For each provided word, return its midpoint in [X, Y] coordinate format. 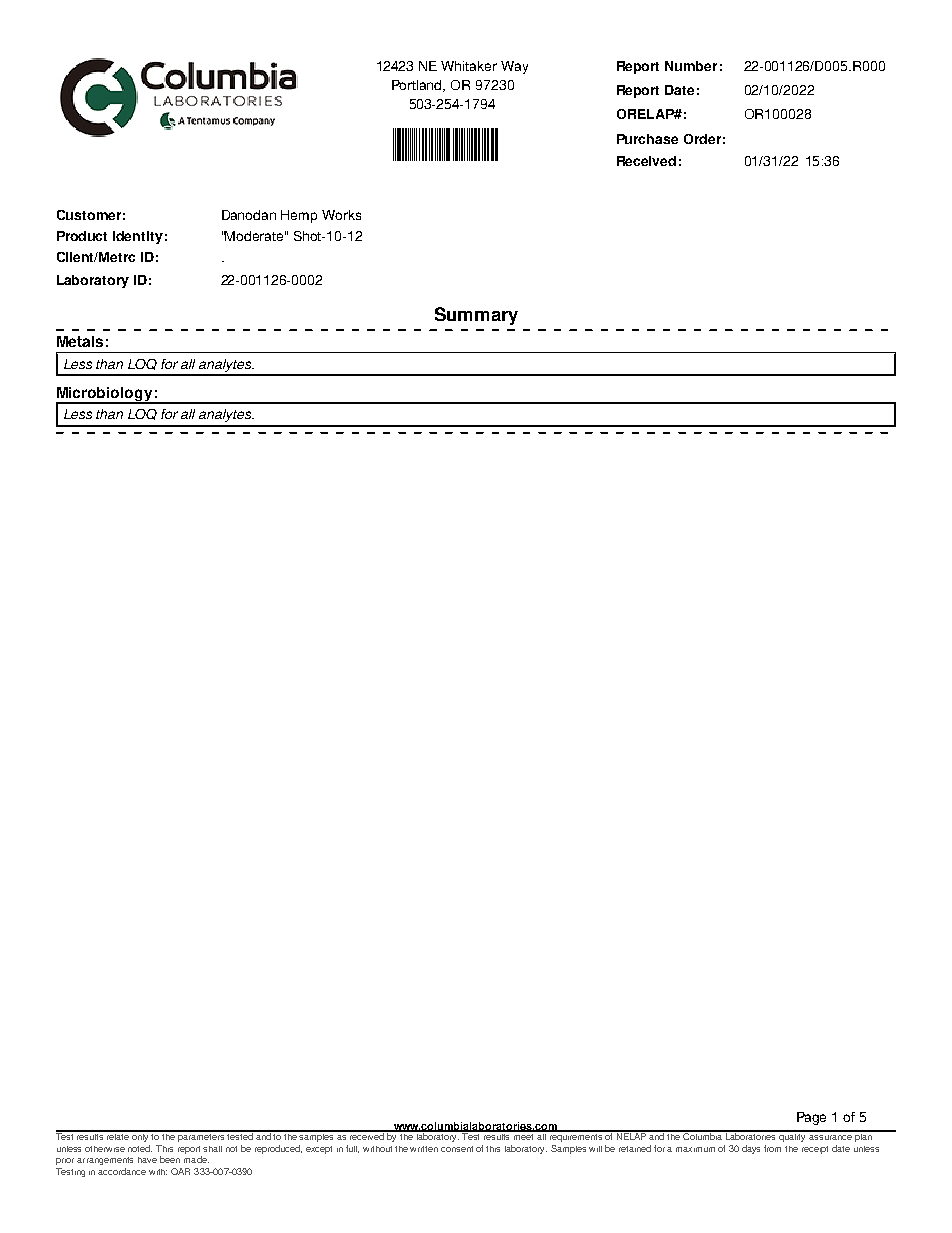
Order [702, 139]
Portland [418, 86]
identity [138, 237]
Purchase [647, 139]
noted [140, 1148]
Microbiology [105, 395]
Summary [476, 316]
